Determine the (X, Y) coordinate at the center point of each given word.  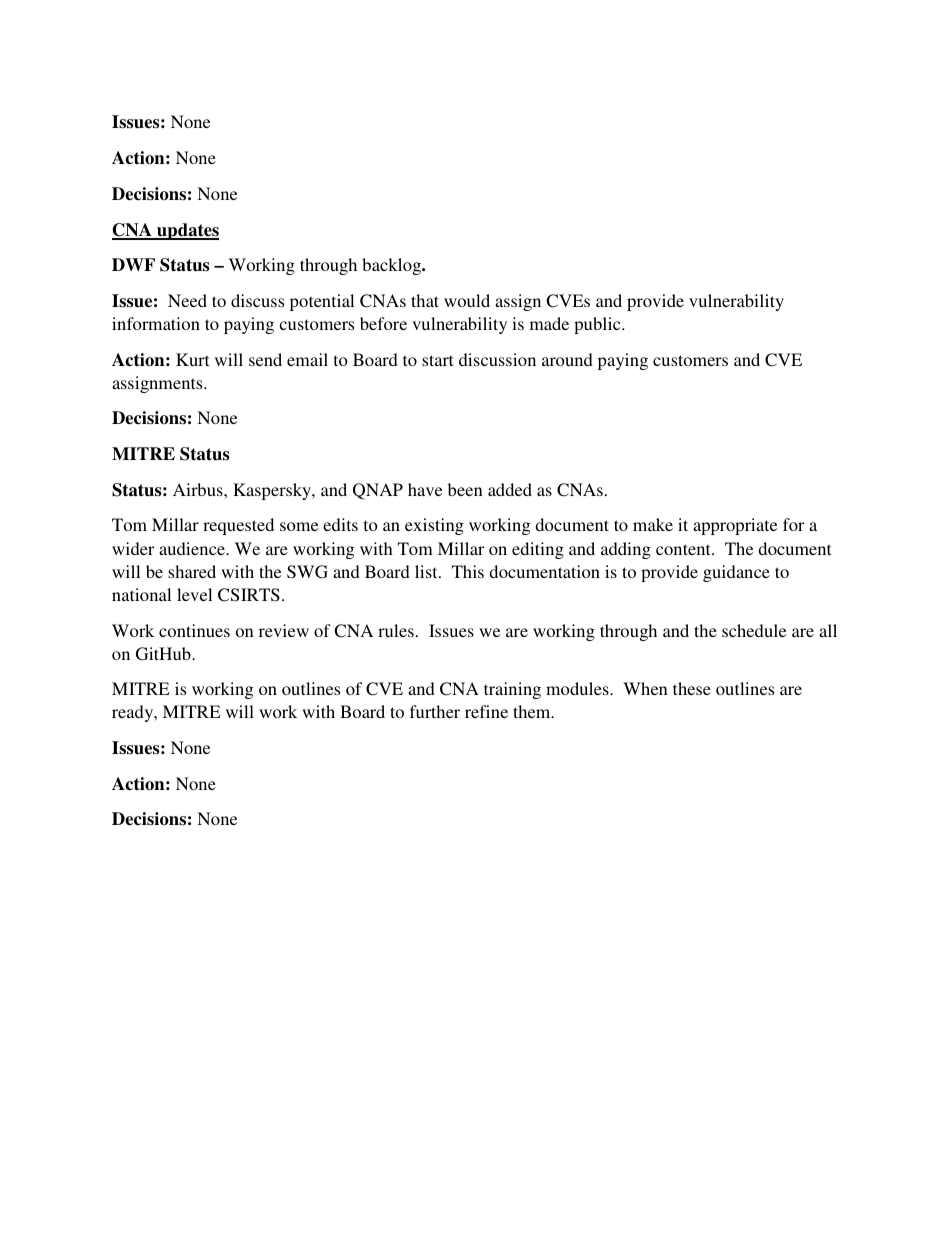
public (598, 325)
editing (538, 550)
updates (187, 231)
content (684, 549)
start (437, 360)
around (567, 359)
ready (134, 713)
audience (193, 548)
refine (486, 711)
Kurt (192, 359)
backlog (393, 266)
